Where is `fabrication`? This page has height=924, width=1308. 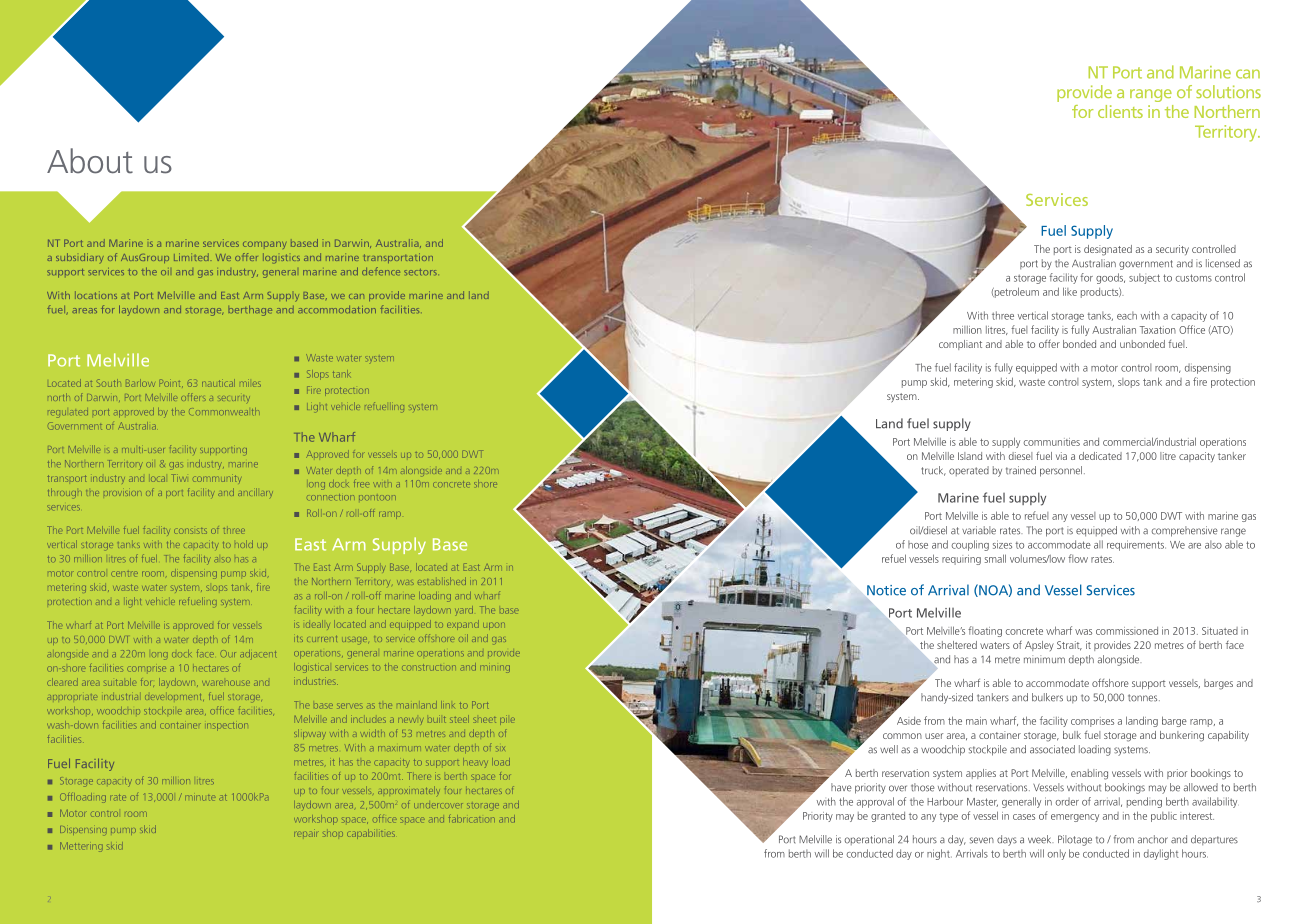
fabrication is located at coordinates (472, 819).
